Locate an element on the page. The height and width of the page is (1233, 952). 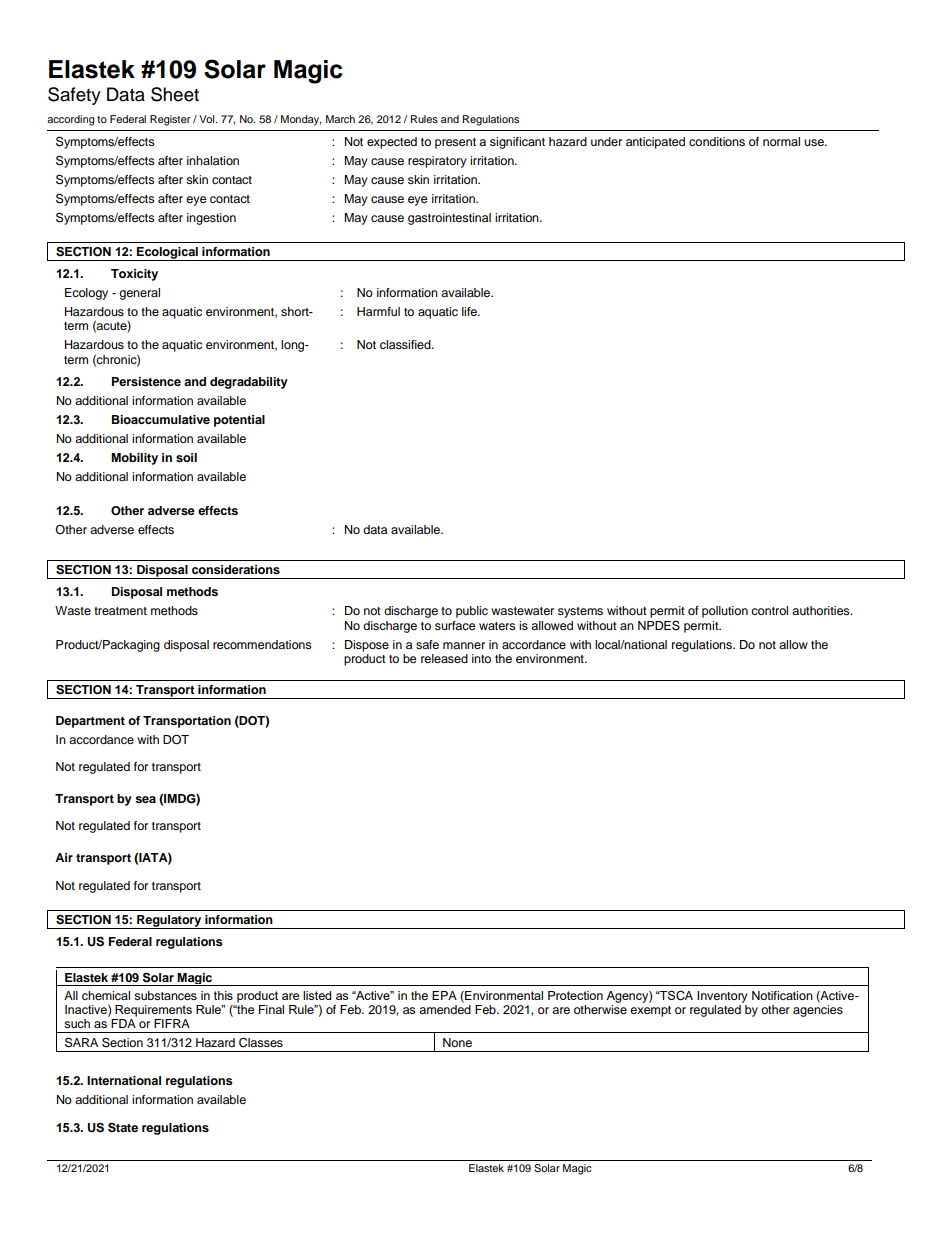
sea is located at coordinates (145, 799).
